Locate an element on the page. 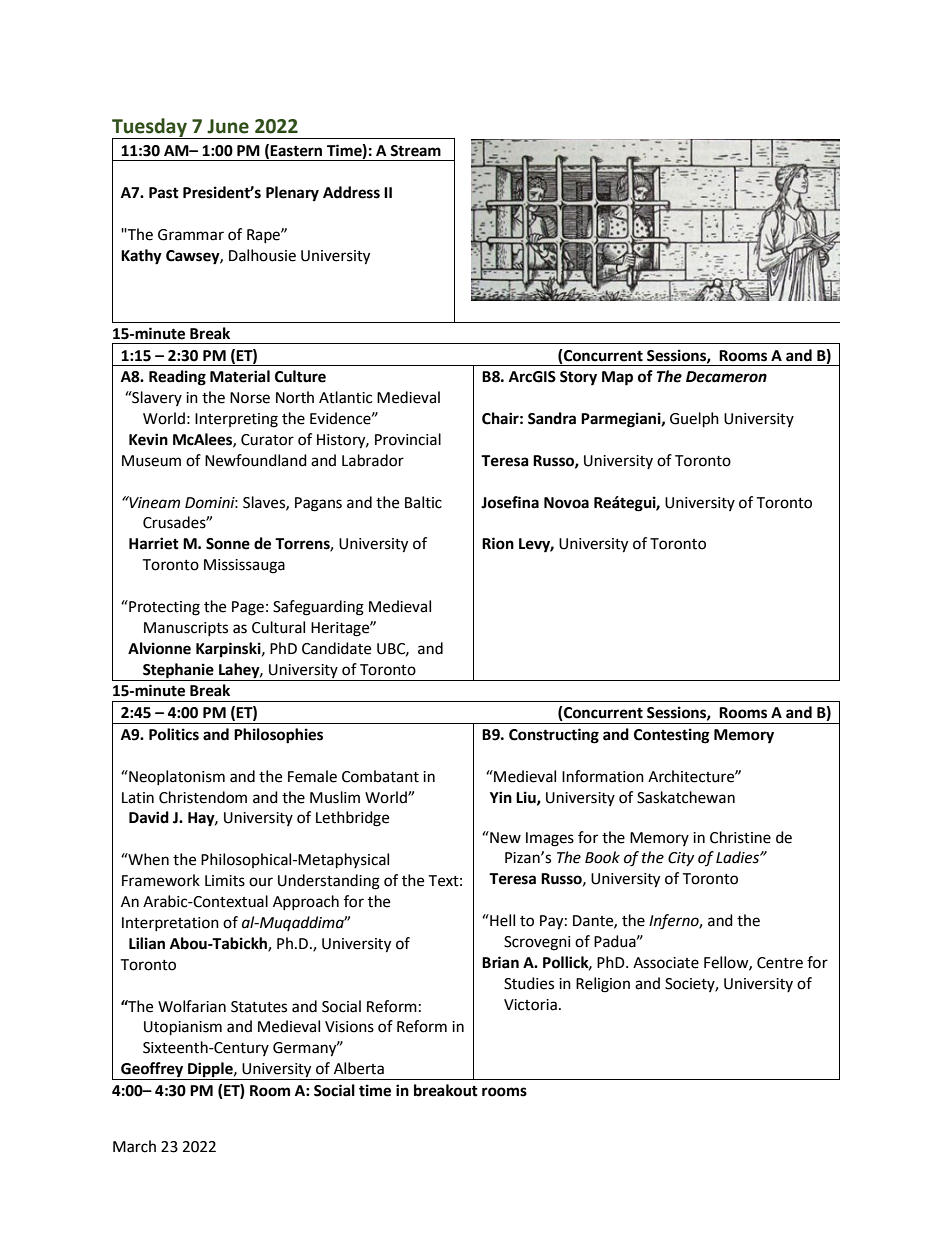 Image resolution: width=952 pixels, height=1233 pixels. Manuscripts is located at coordinates (186, 629).
